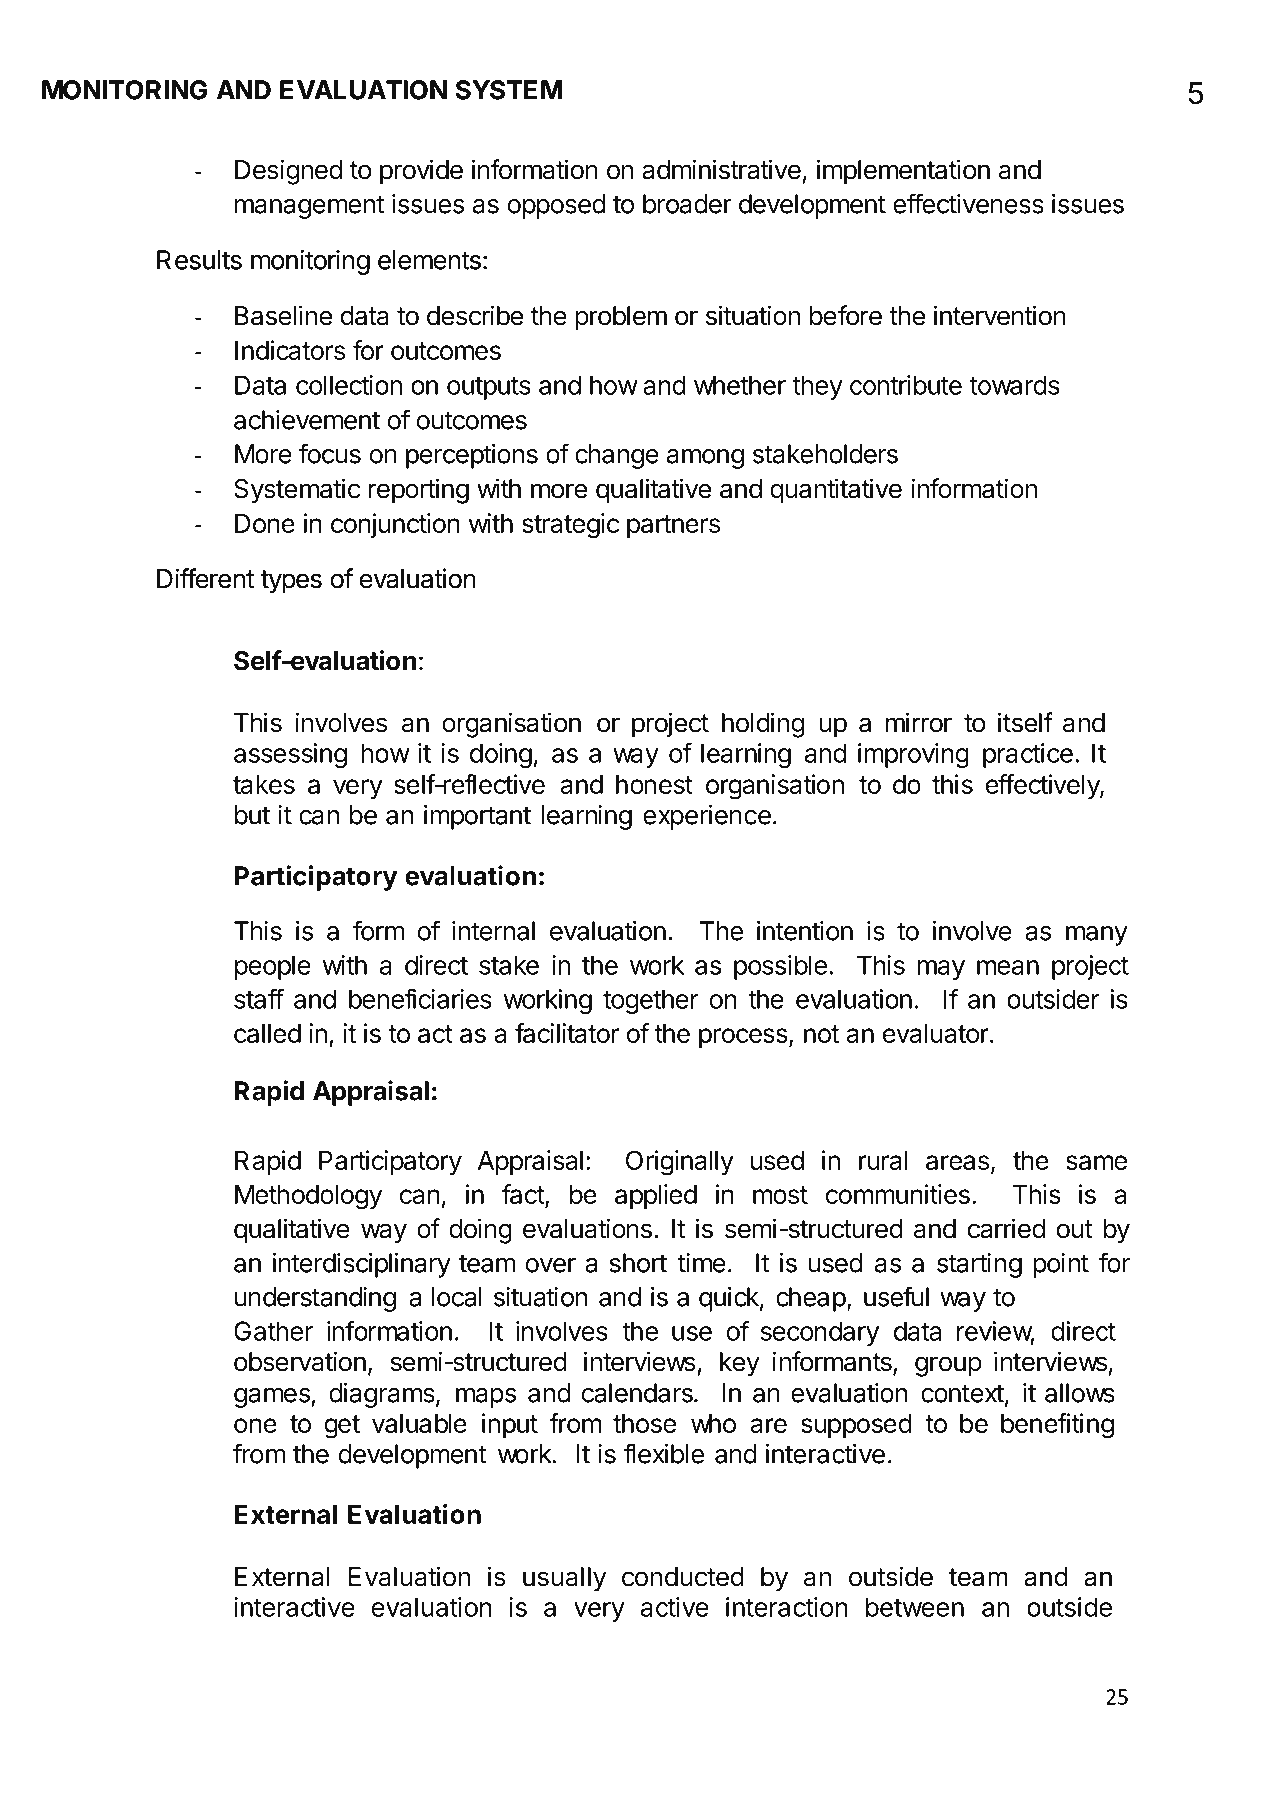  I want to click on management, so click(309, 207).
